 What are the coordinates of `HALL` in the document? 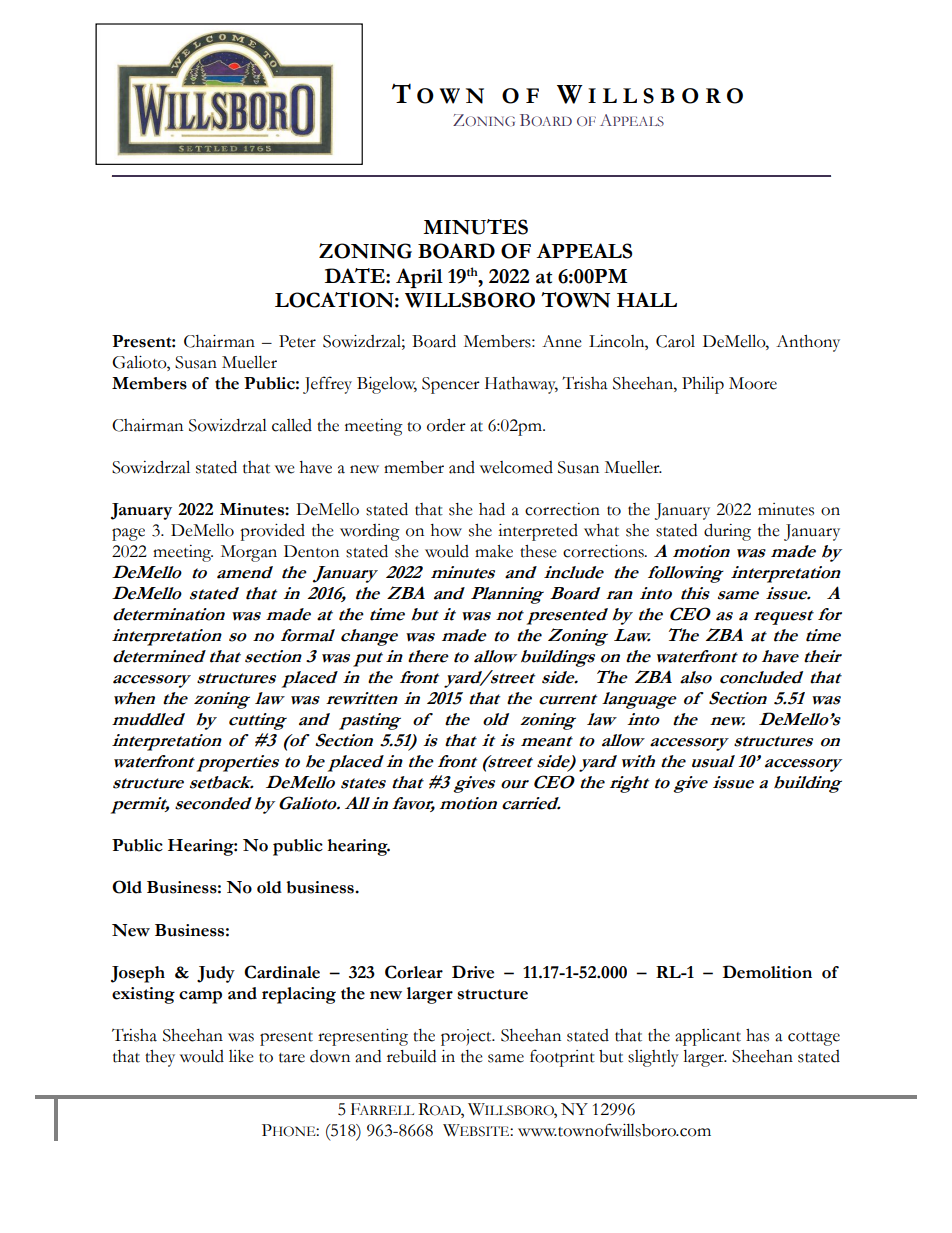 It's located at (647, 299).
